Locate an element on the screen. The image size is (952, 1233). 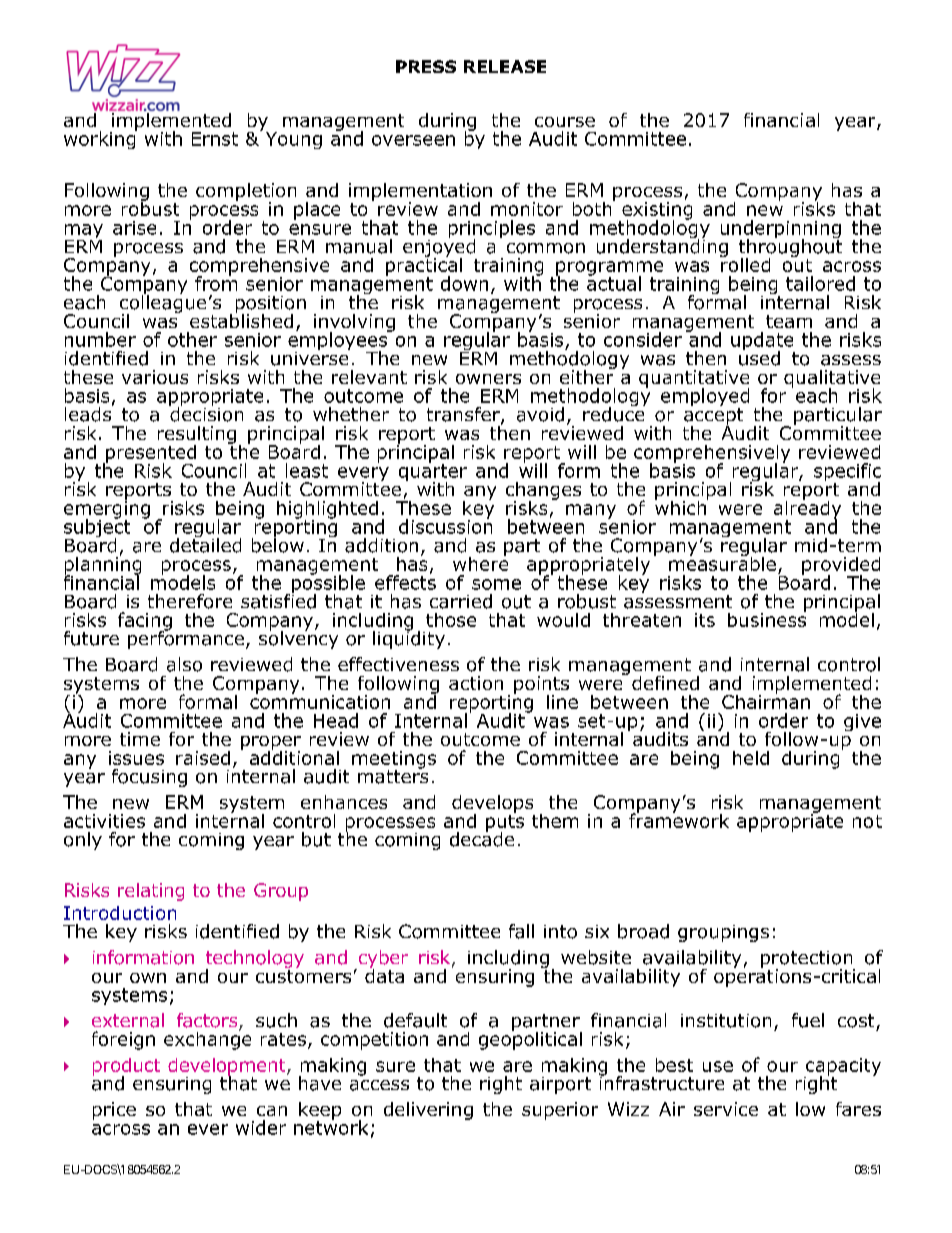
carried is located at coordinates (461, 601).
